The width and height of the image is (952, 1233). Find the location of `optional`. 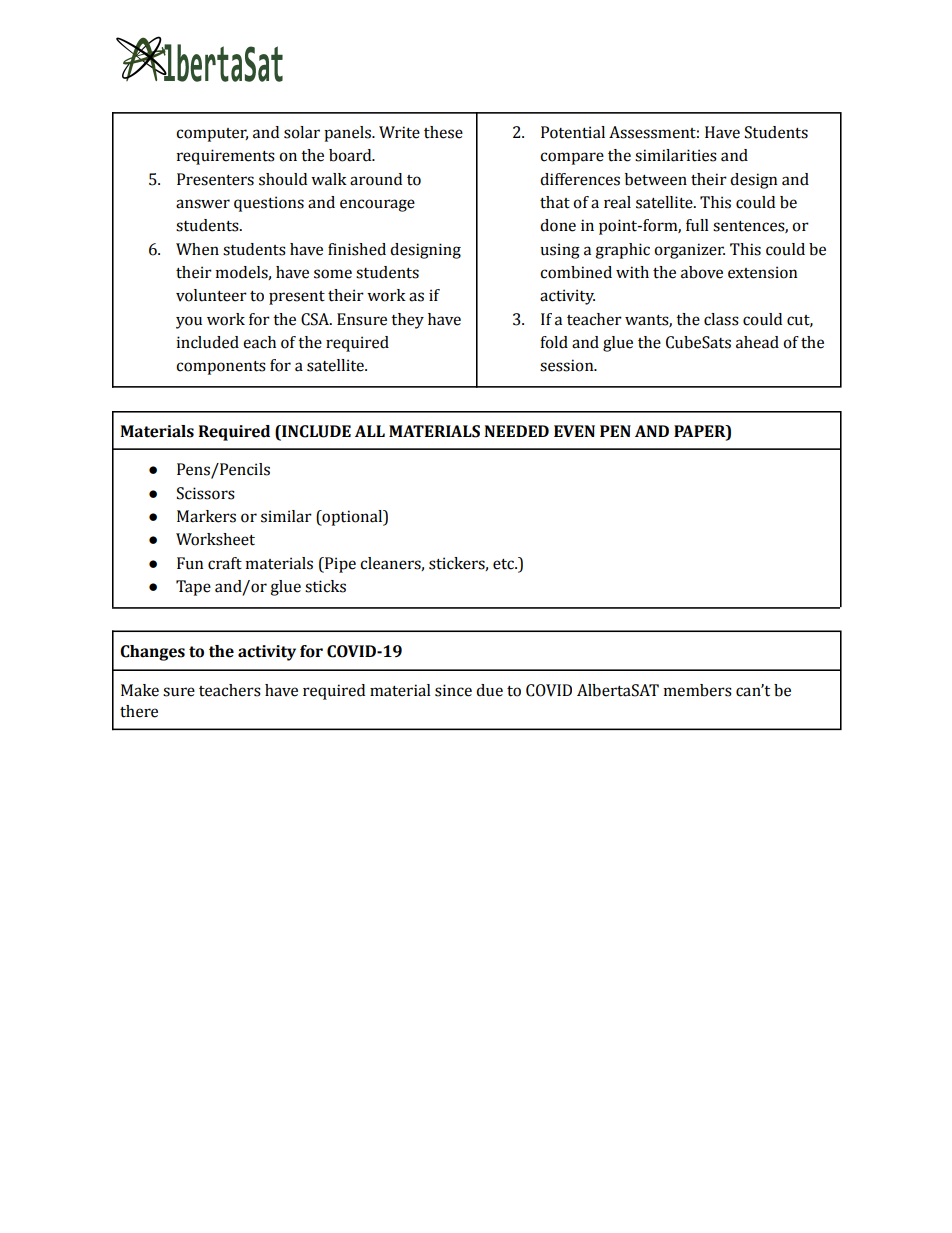

optional is located at coordinates (352, 518).
